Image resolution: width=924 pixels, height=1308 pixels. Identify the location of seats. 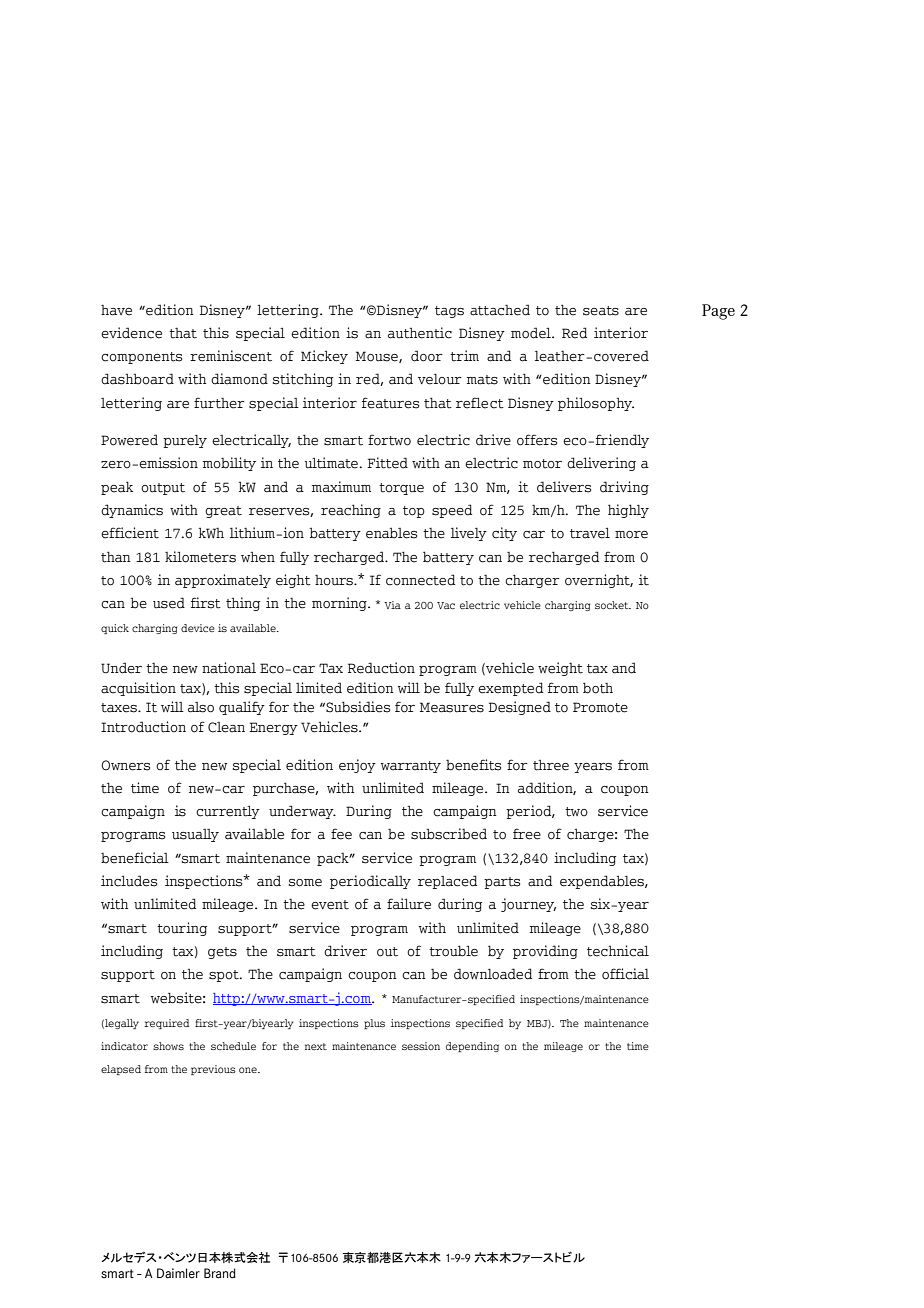
(601, 311).
